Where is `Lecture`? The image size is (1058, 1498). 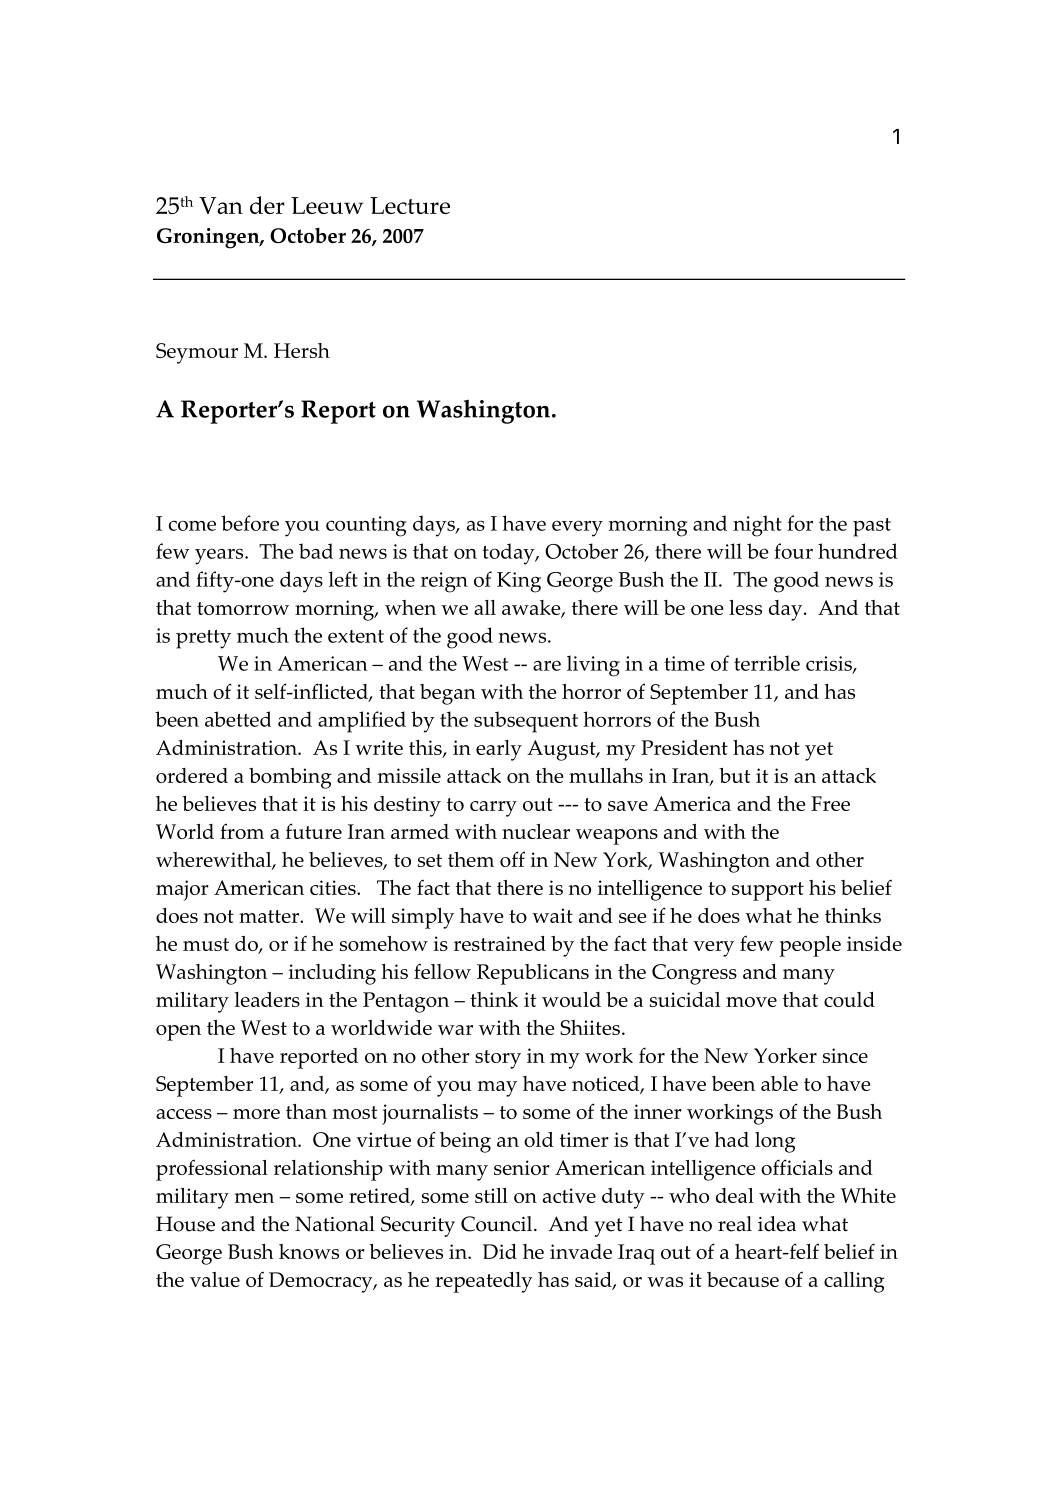 Lecture is located at coordinates (410, 205).
